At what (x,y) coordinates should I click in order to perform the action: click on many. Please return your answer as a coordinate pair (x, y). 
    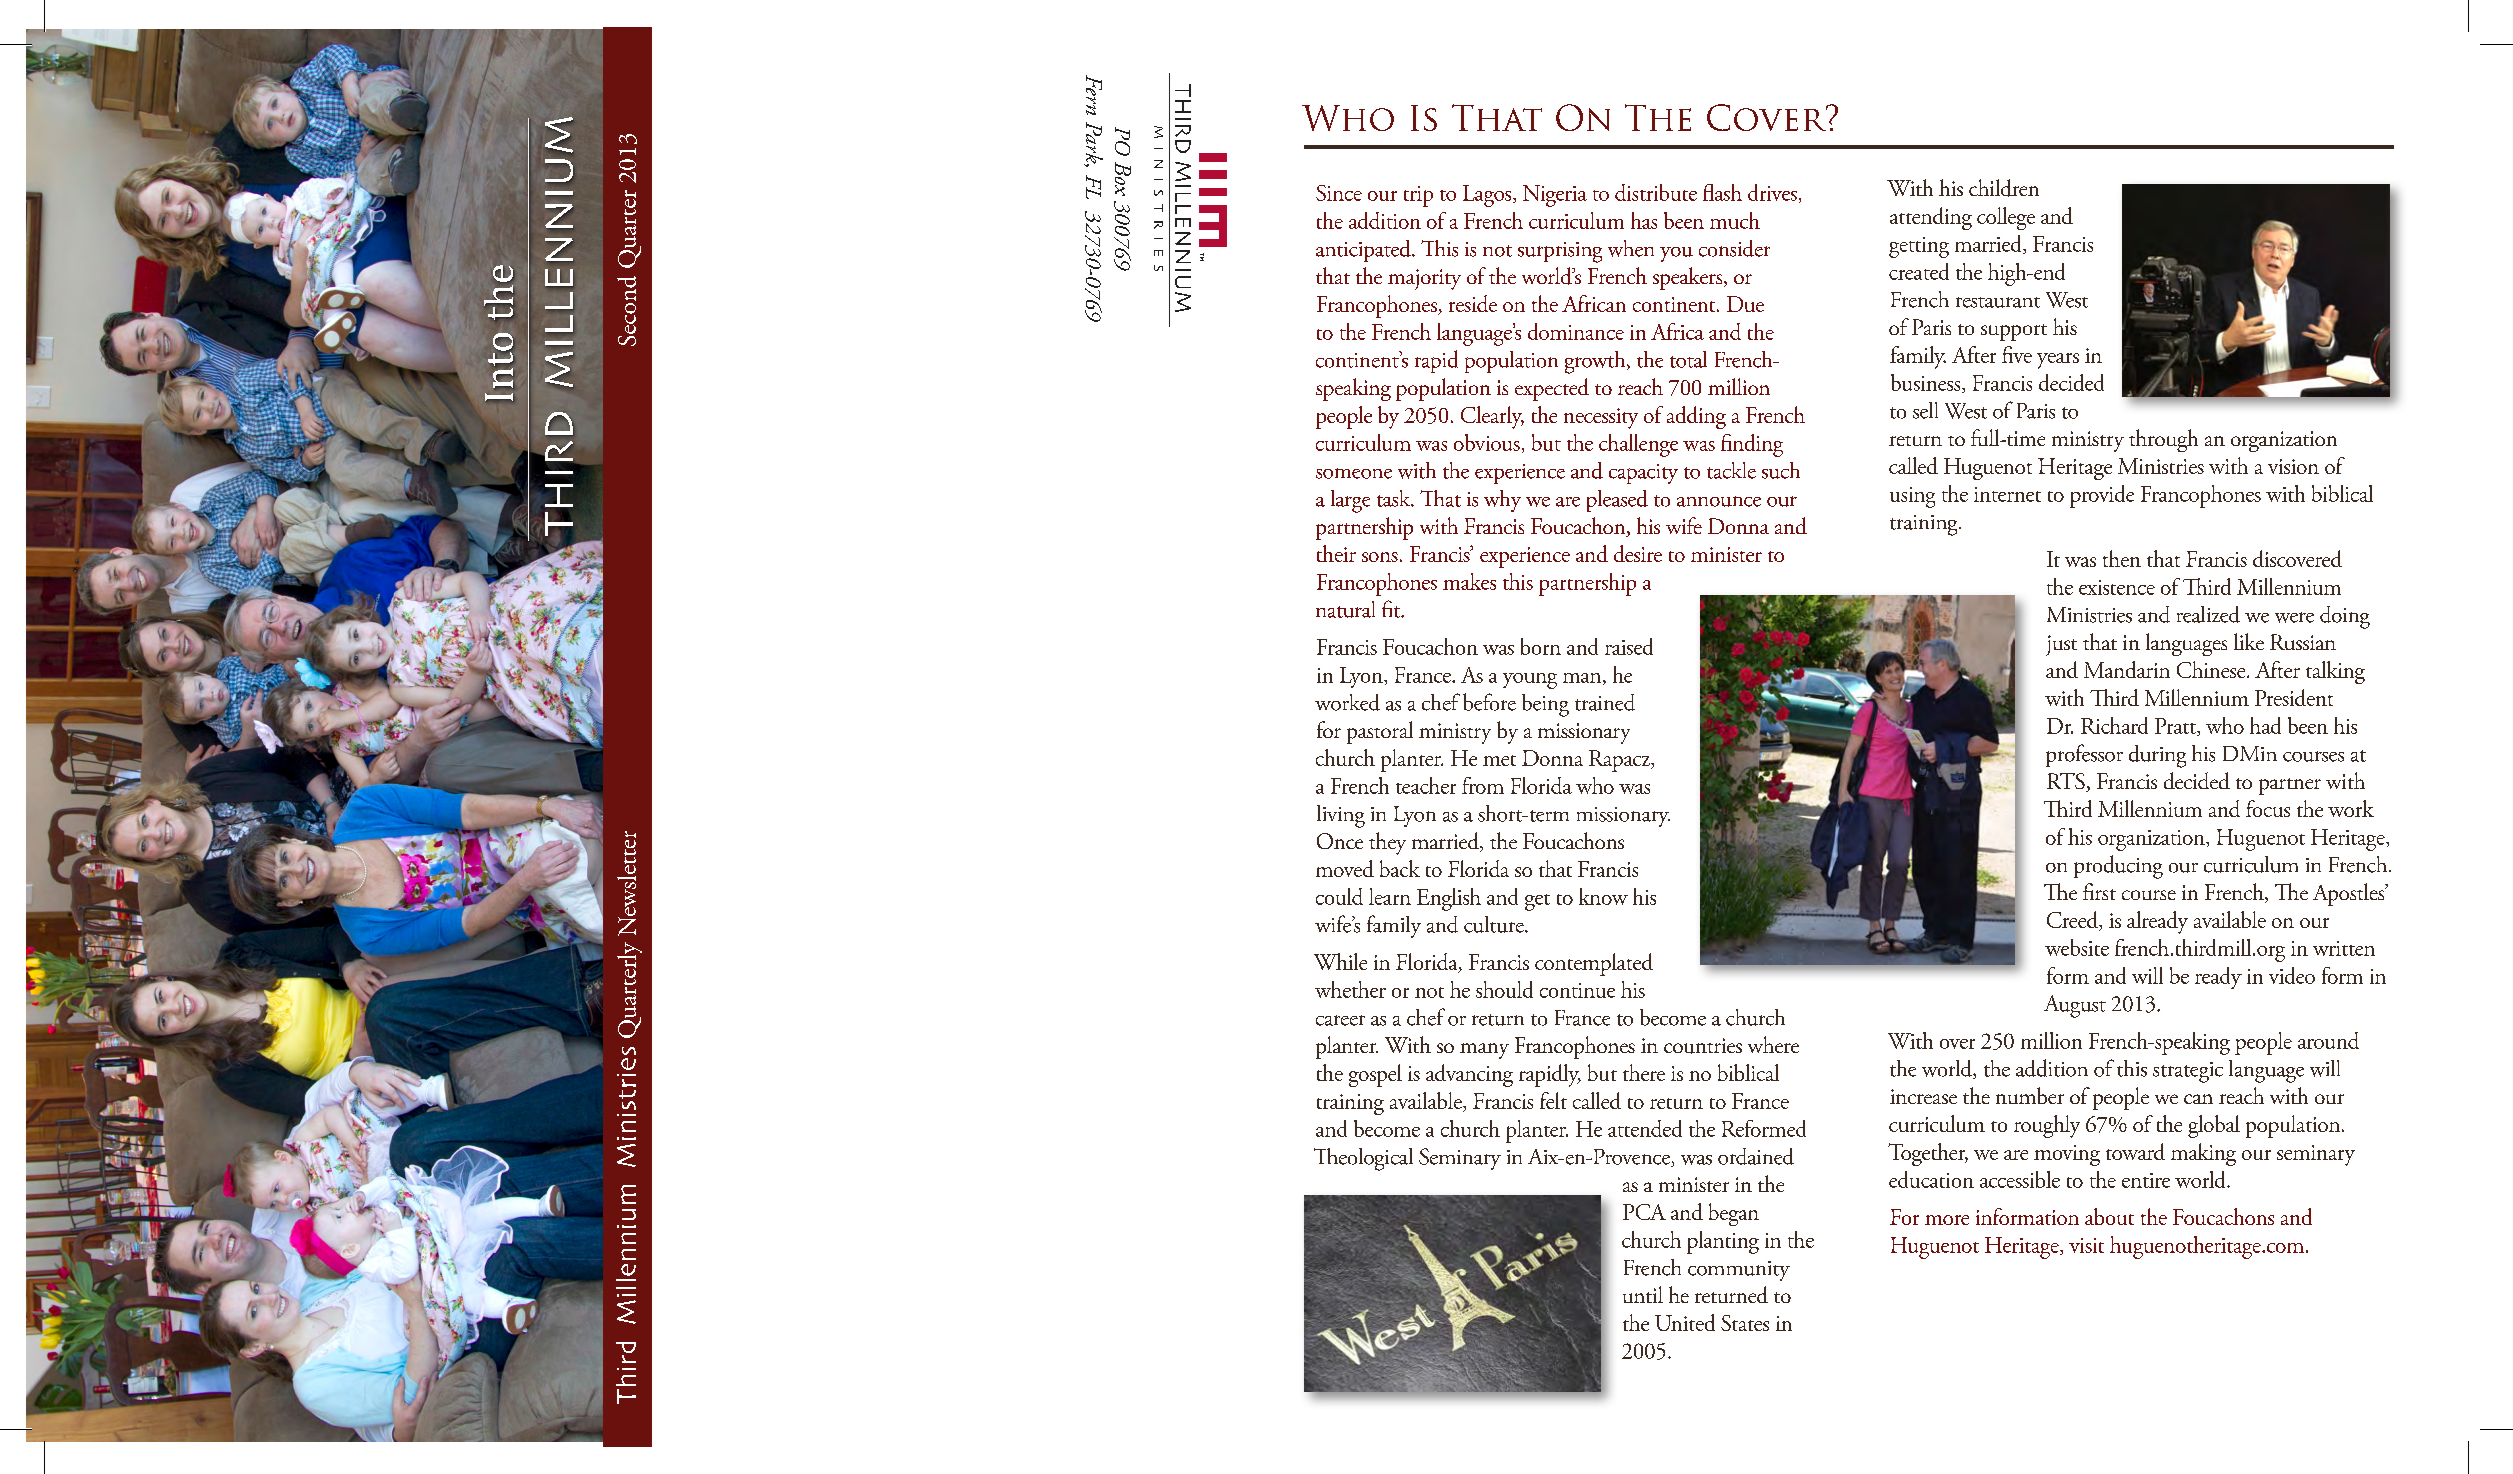
    Looking at the image, I should click on (1484, 1051).
